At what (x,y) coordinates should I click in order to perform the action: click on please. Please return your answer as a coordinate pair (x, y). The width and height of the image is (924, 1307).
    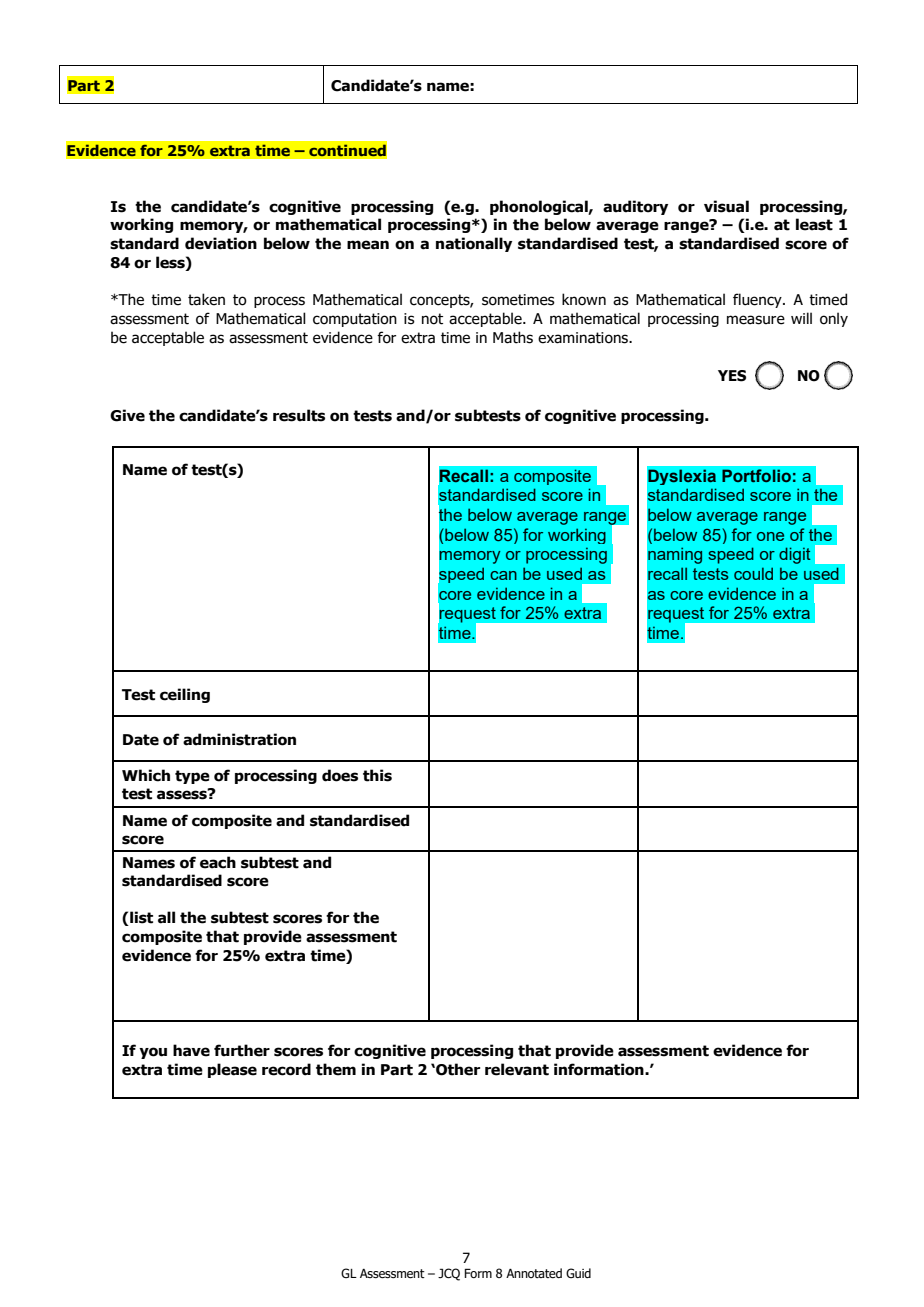
    Looking at the image, I should click on (232, 1070).
